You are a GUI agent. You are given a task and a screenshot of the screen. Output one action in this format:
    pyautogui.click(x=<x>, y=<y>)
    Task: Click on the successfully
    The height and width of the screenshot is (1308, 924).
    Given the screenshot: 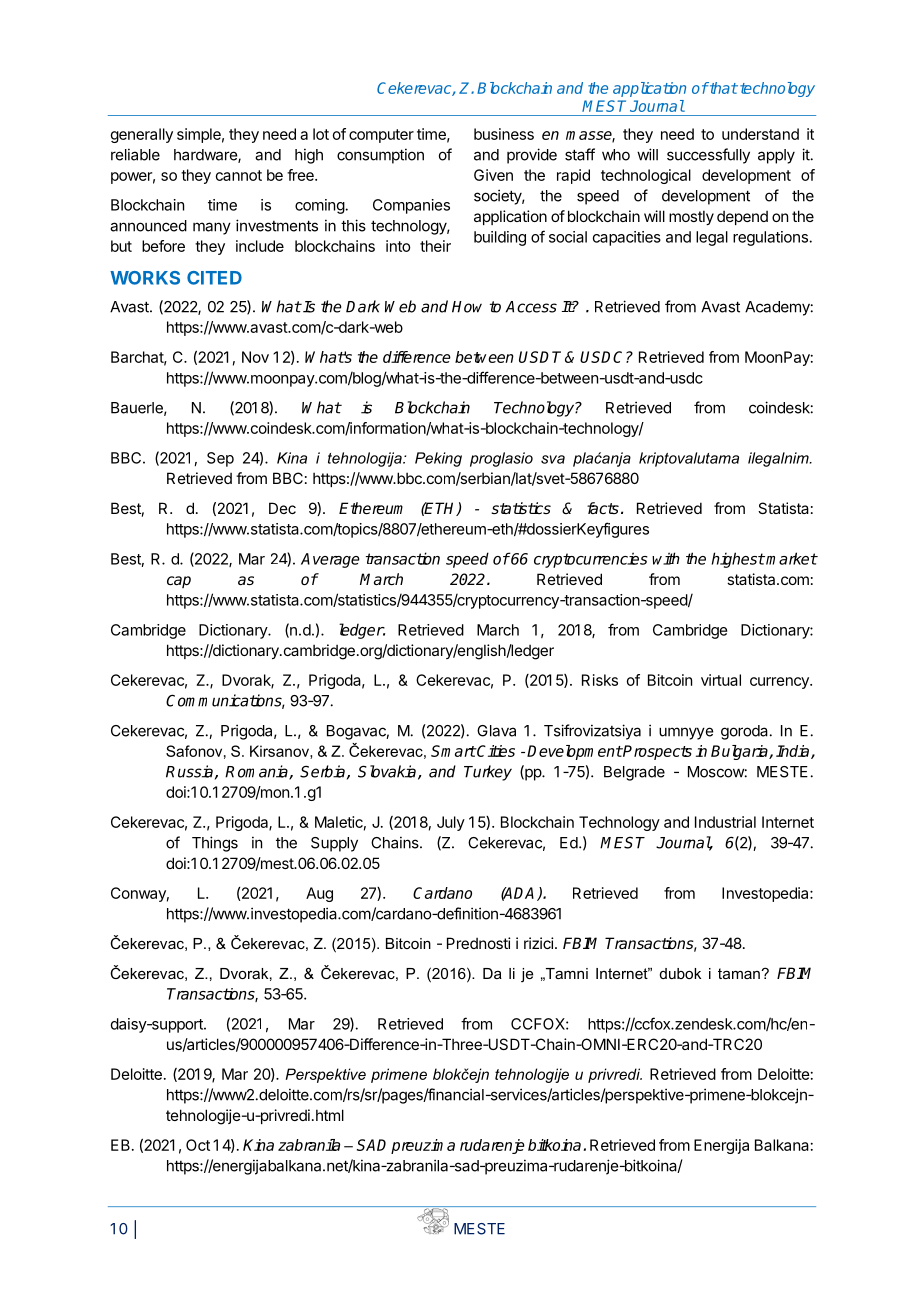 What is the action you would take?
    pyautogui.click(x=708, y=156)
